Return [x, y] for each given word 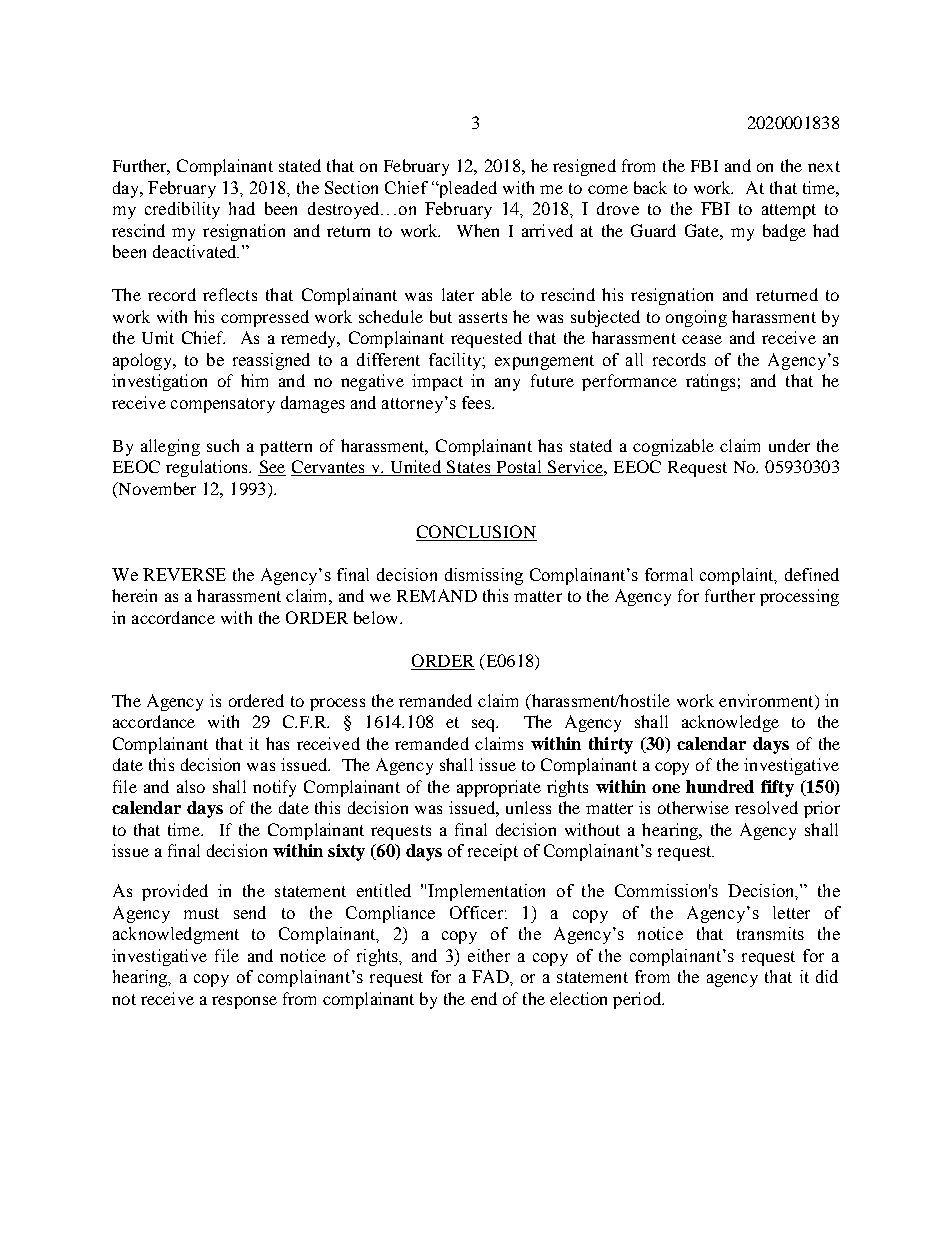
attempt [789, 211]
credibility [182, 210]
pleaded [466, 189]
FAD [491, 976]
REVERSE [184, 574]
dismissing [484, 576]
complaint [738, 576]
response [244, 1002]
